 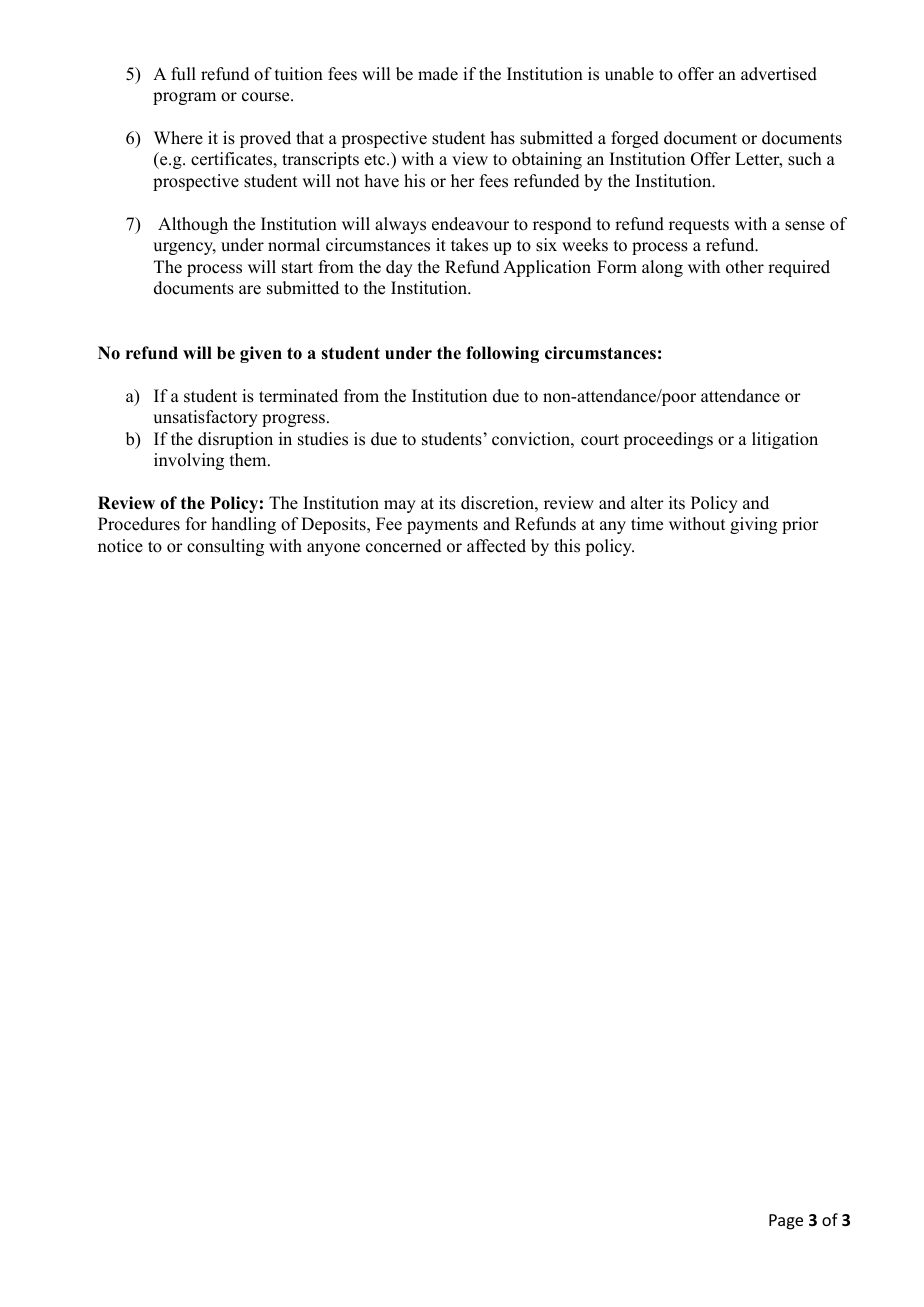 What do you see at coordinates (753, 525) in the page?
I see `giving` at bounding box center [753, 525].
